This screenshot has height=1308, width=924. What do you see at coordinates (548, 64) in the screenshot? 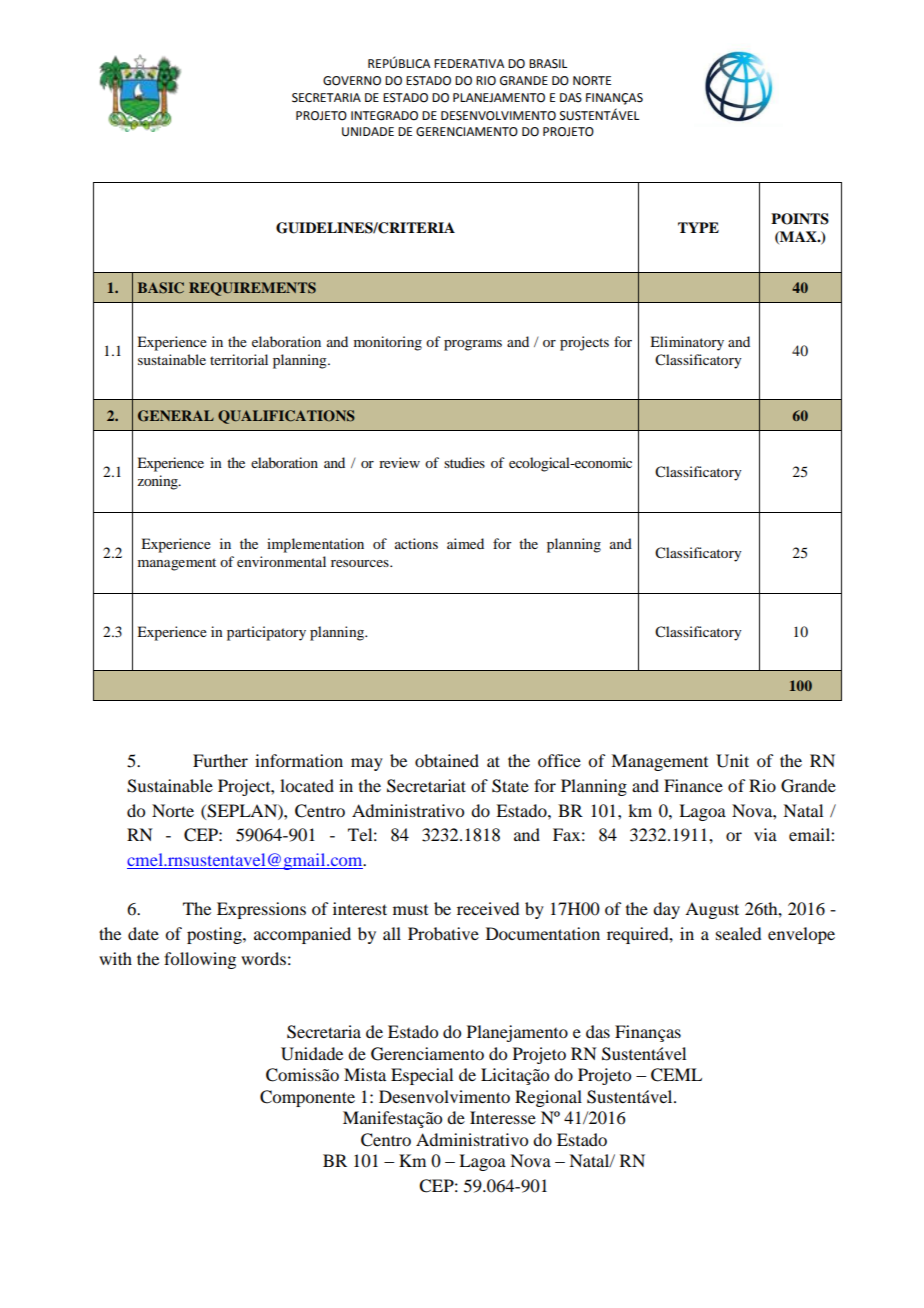
I see `BRASIL` at bounding box center [548, 64].
